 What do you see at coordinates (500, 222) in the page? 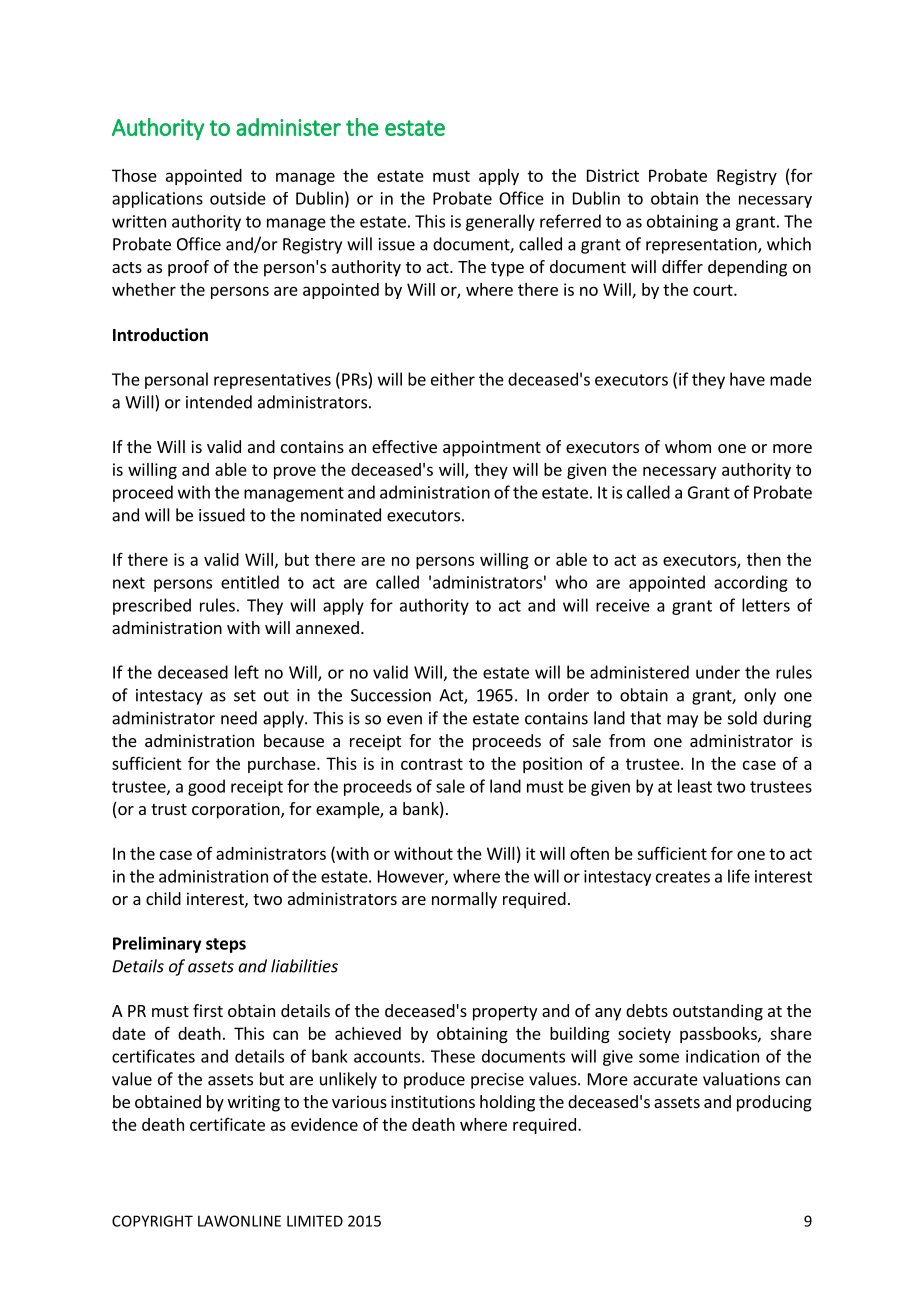
I see `generally` at bounding box center [500, 222].
